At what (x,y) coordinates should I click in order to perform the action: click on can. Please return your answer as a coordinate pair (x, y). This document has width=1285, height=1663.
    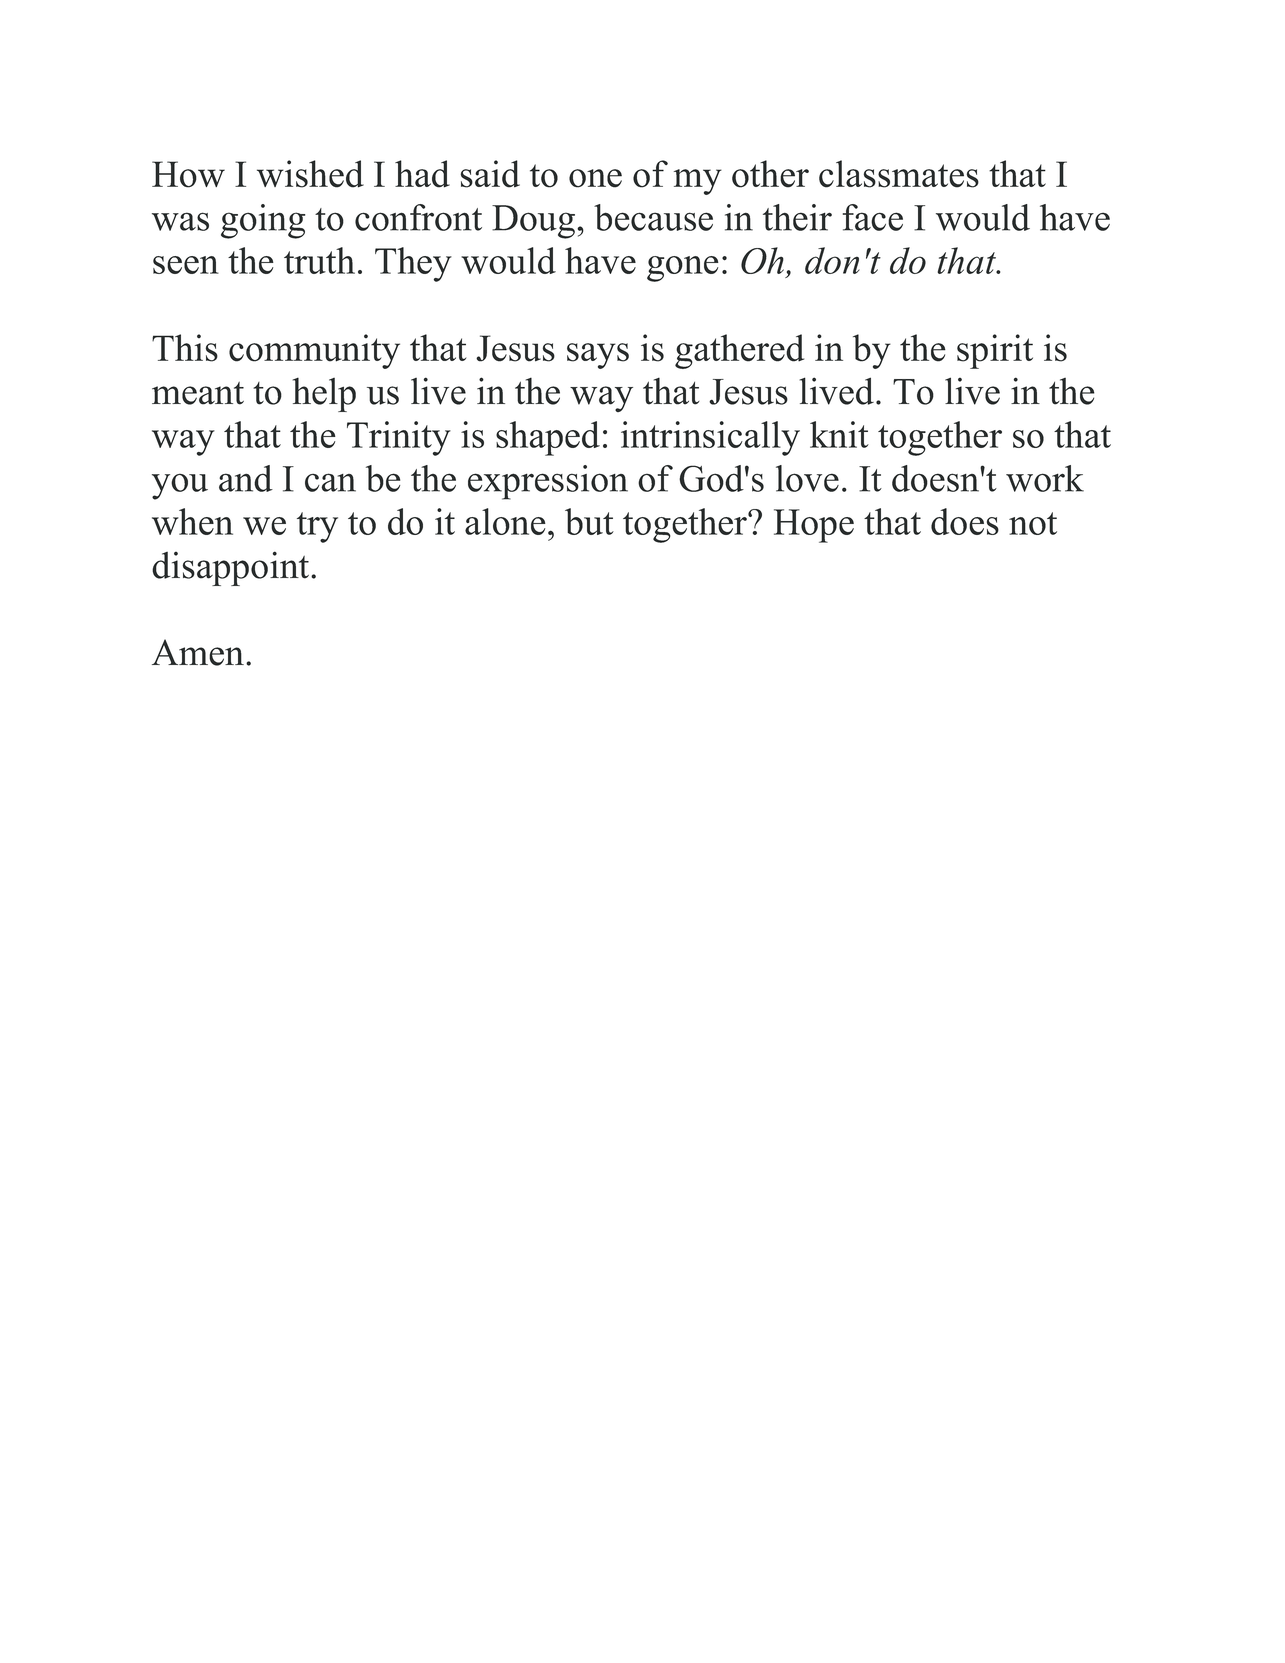
    Looking at the image, I should click on (330, 482).
